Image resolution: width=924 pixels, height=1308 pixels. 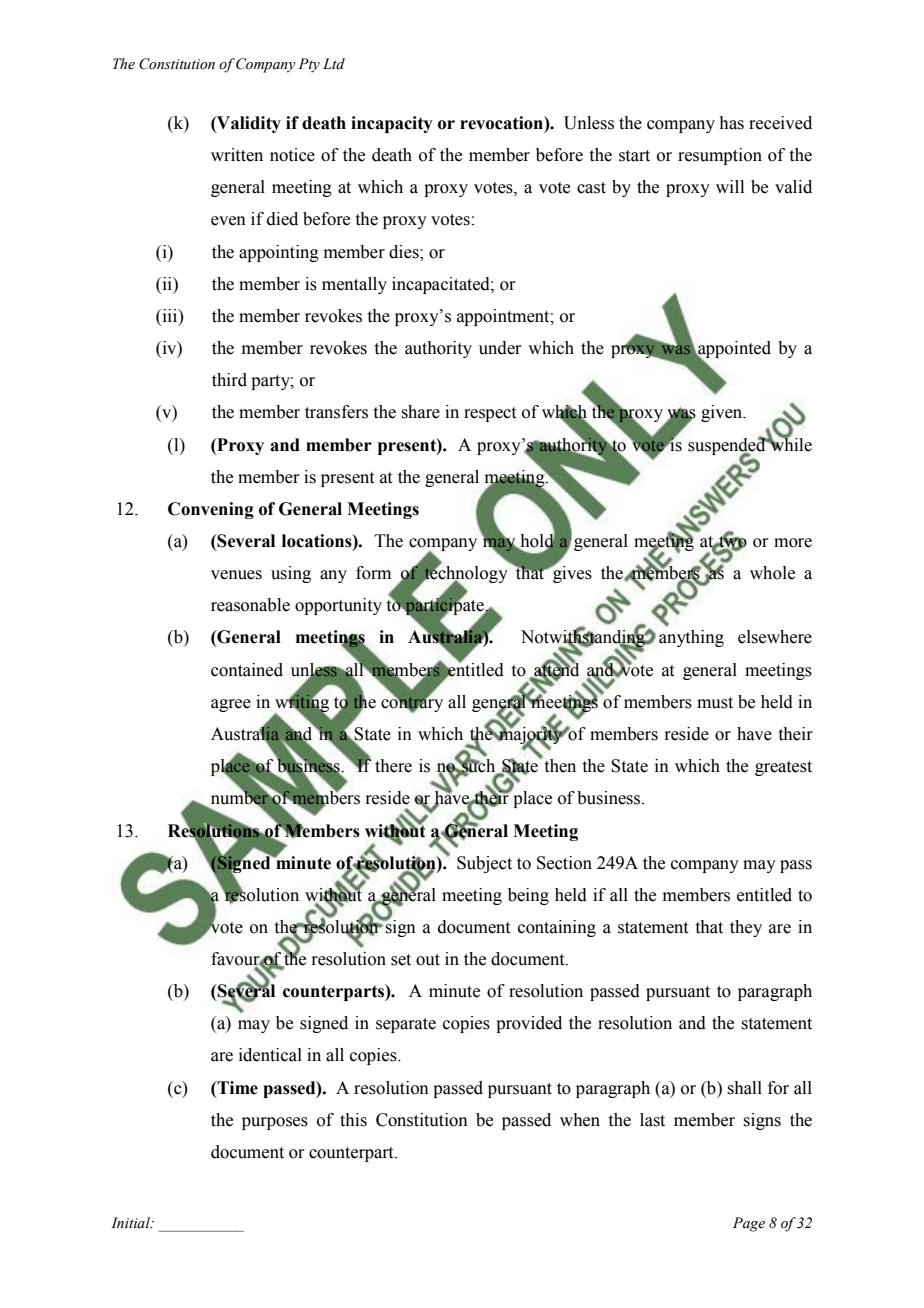 What do you see at coordinates (392, 124) in the page?
I see `incapacity` at bounding box center [392, 124].
